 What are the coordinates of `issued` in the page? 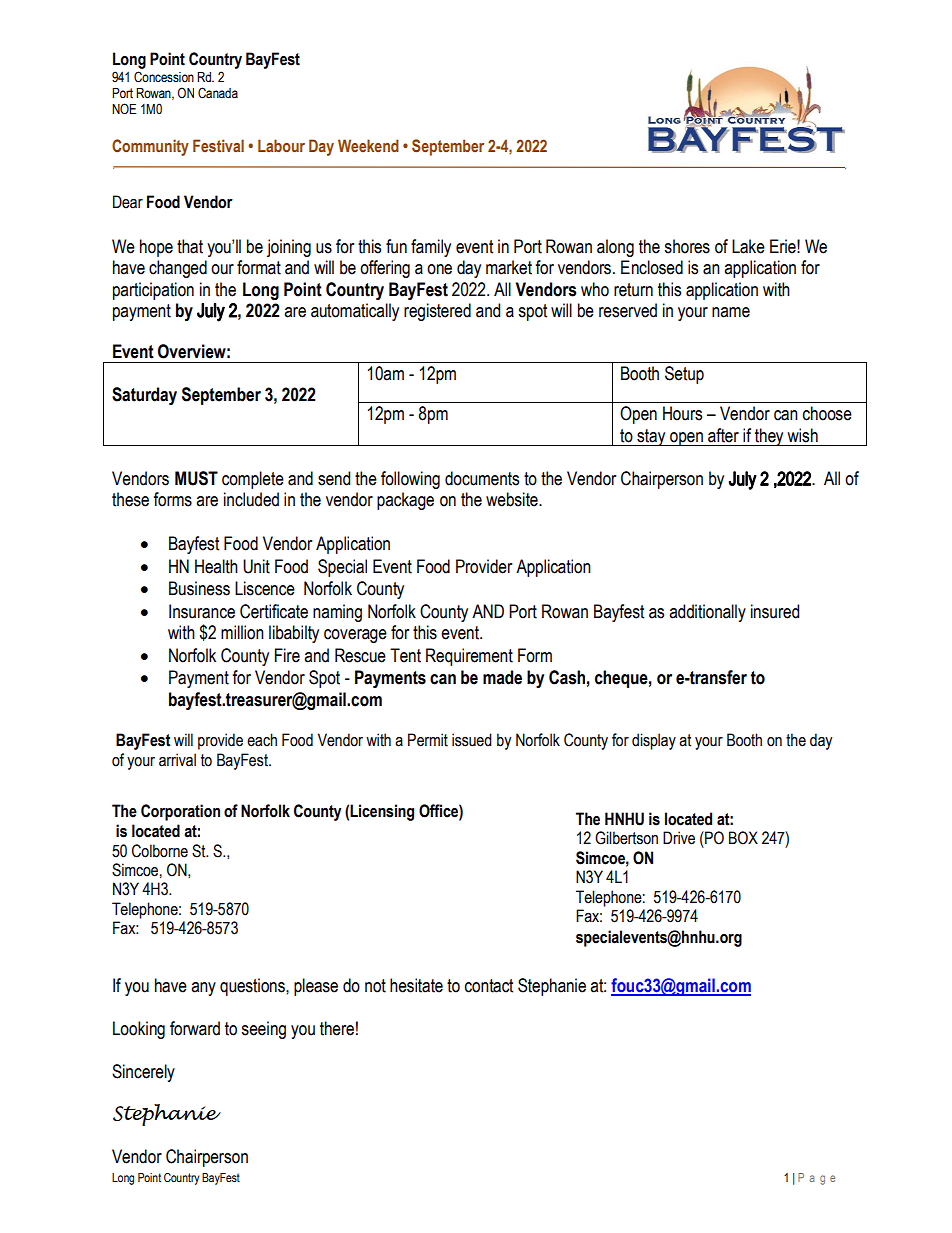 It's located at (472, 740).
